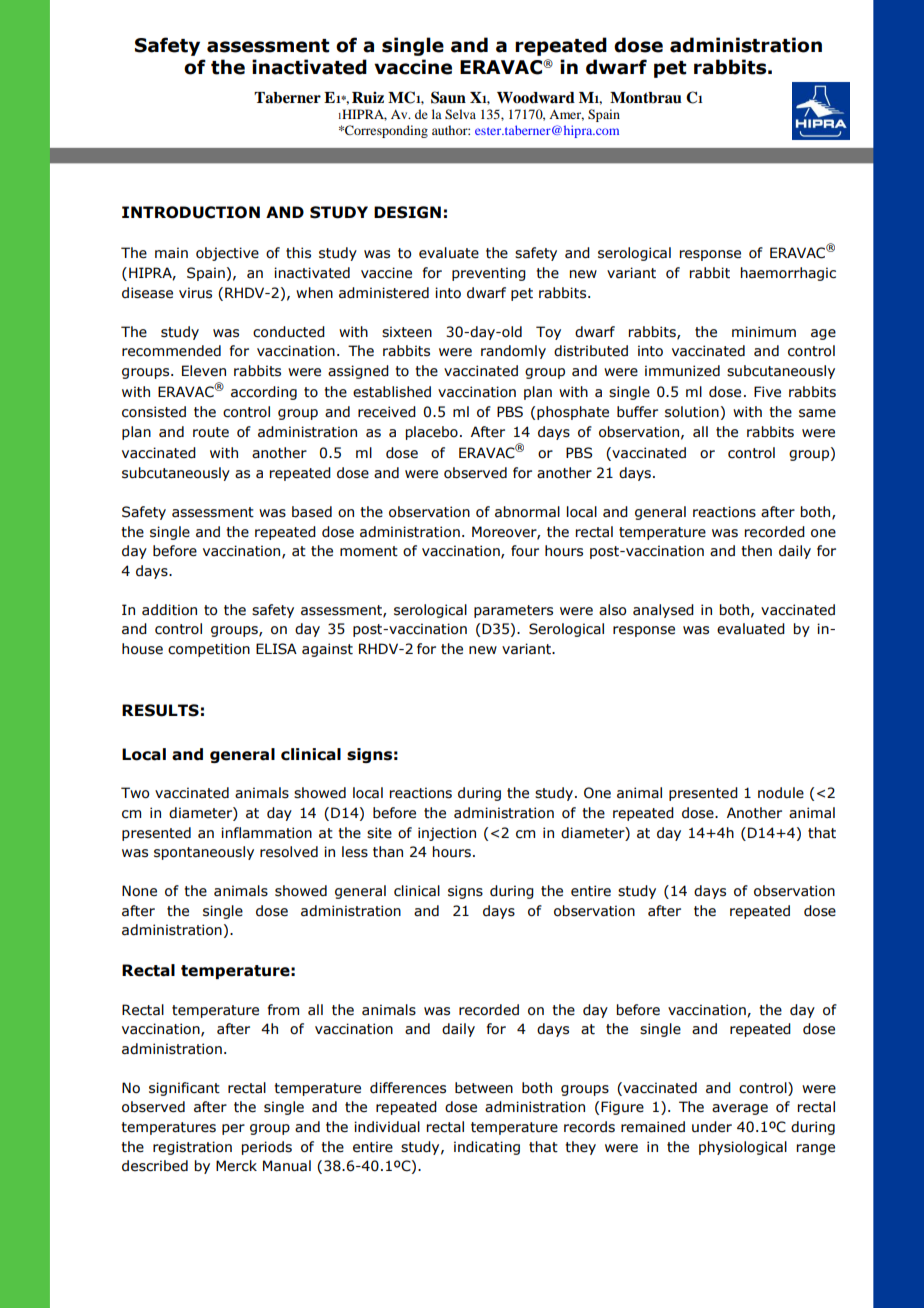 The height and width of the screenshot is (1308, 924). Describe the element at coordinates (487, 1148) in the screenshot. I see `indicating` at that location.
